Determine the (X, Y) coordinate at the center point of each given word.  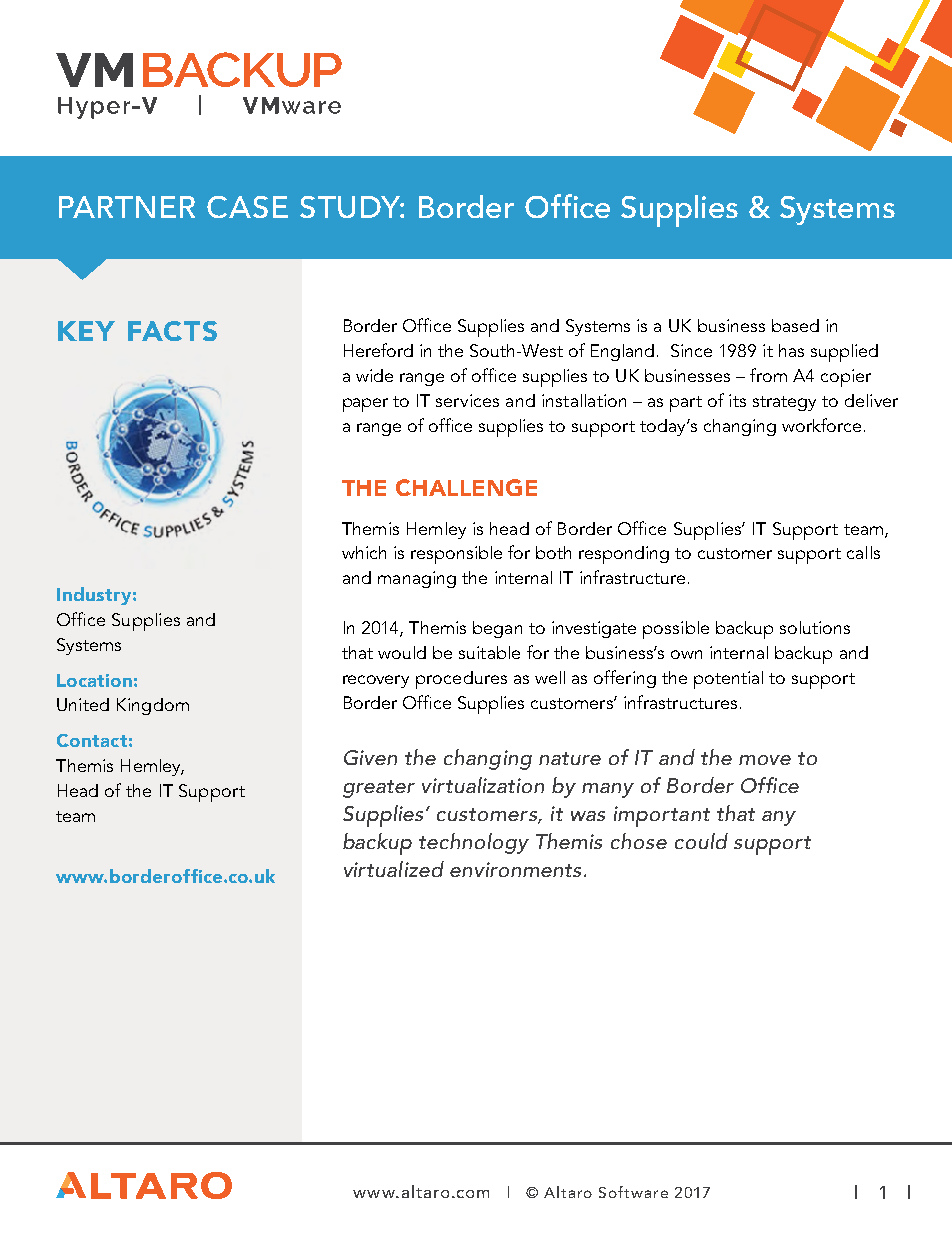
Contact (92, 740)
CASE (247, 207)
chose (639, 841)
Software (633, 1192)
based (795, 325)
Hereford (378, 350)
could (701, 841)
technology (474, 843)
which (364, 552)
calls (863, 552)
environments (515, 869)
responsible (456, 555)
